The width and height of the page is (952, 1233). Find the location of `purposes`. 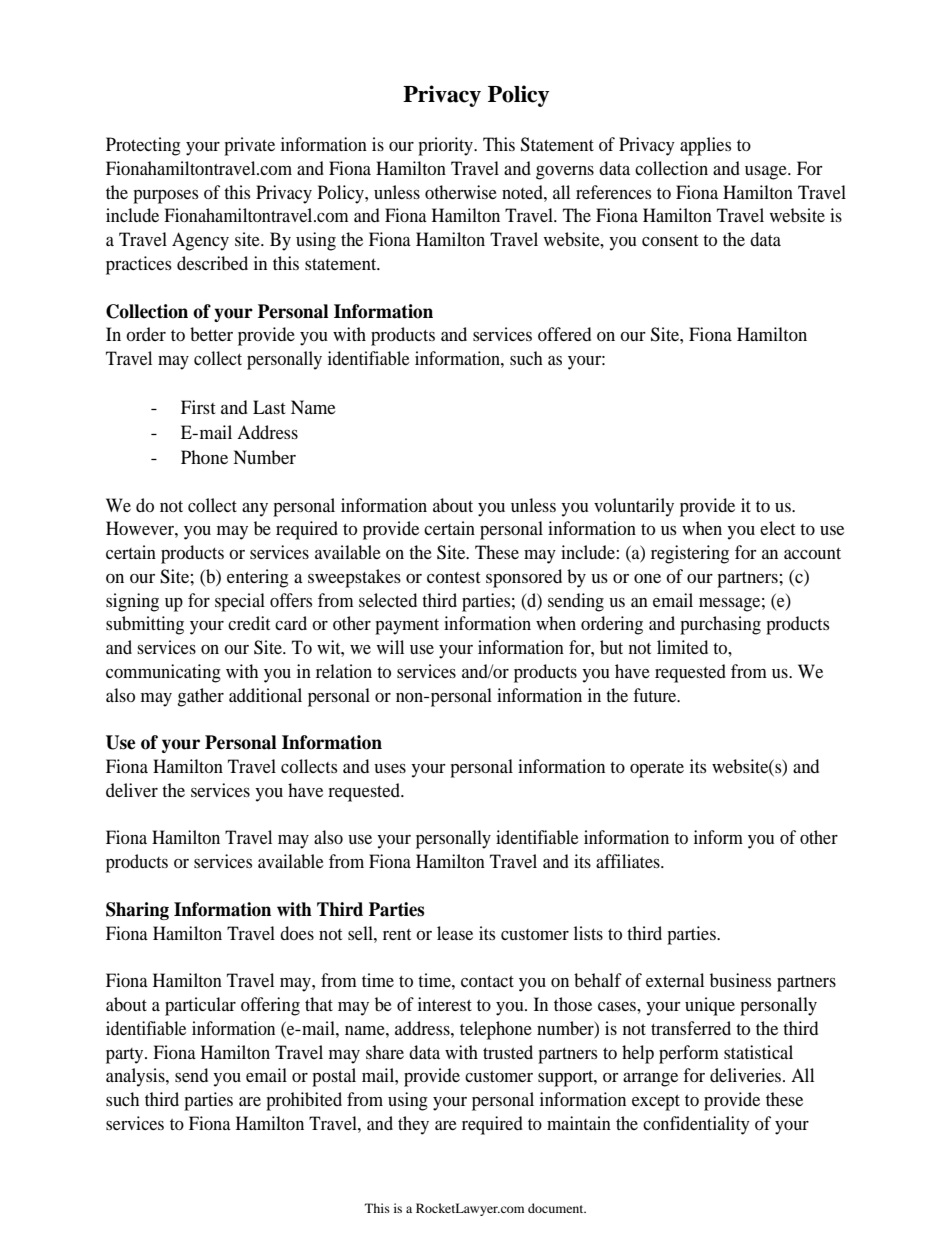

purposes is located at coordinates (165, 197).
